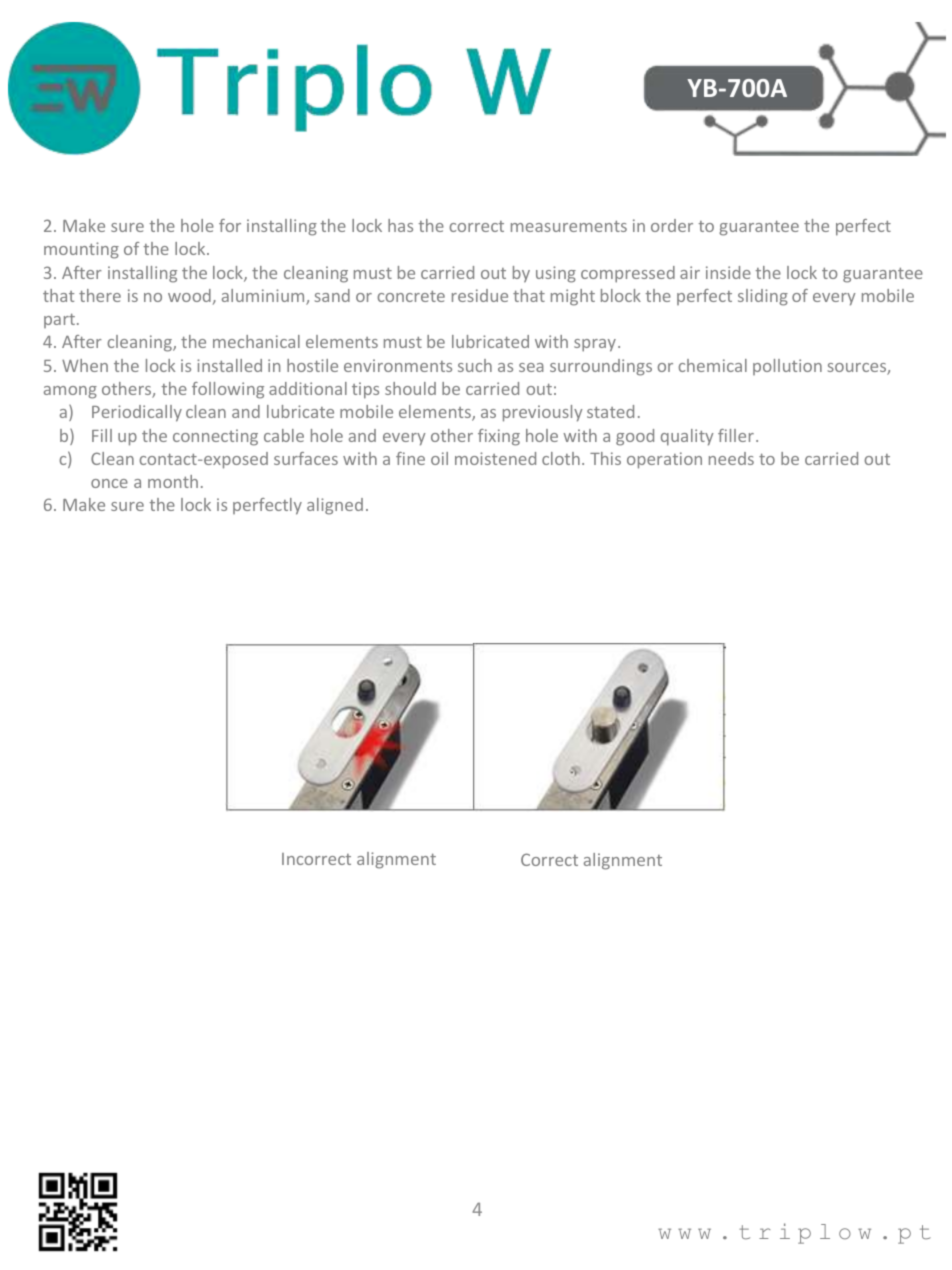 The width and height of the screenshot is (952, 1270). Describe the element at coordinates (109, 483) in the screenshot. I see `once` at that location.
